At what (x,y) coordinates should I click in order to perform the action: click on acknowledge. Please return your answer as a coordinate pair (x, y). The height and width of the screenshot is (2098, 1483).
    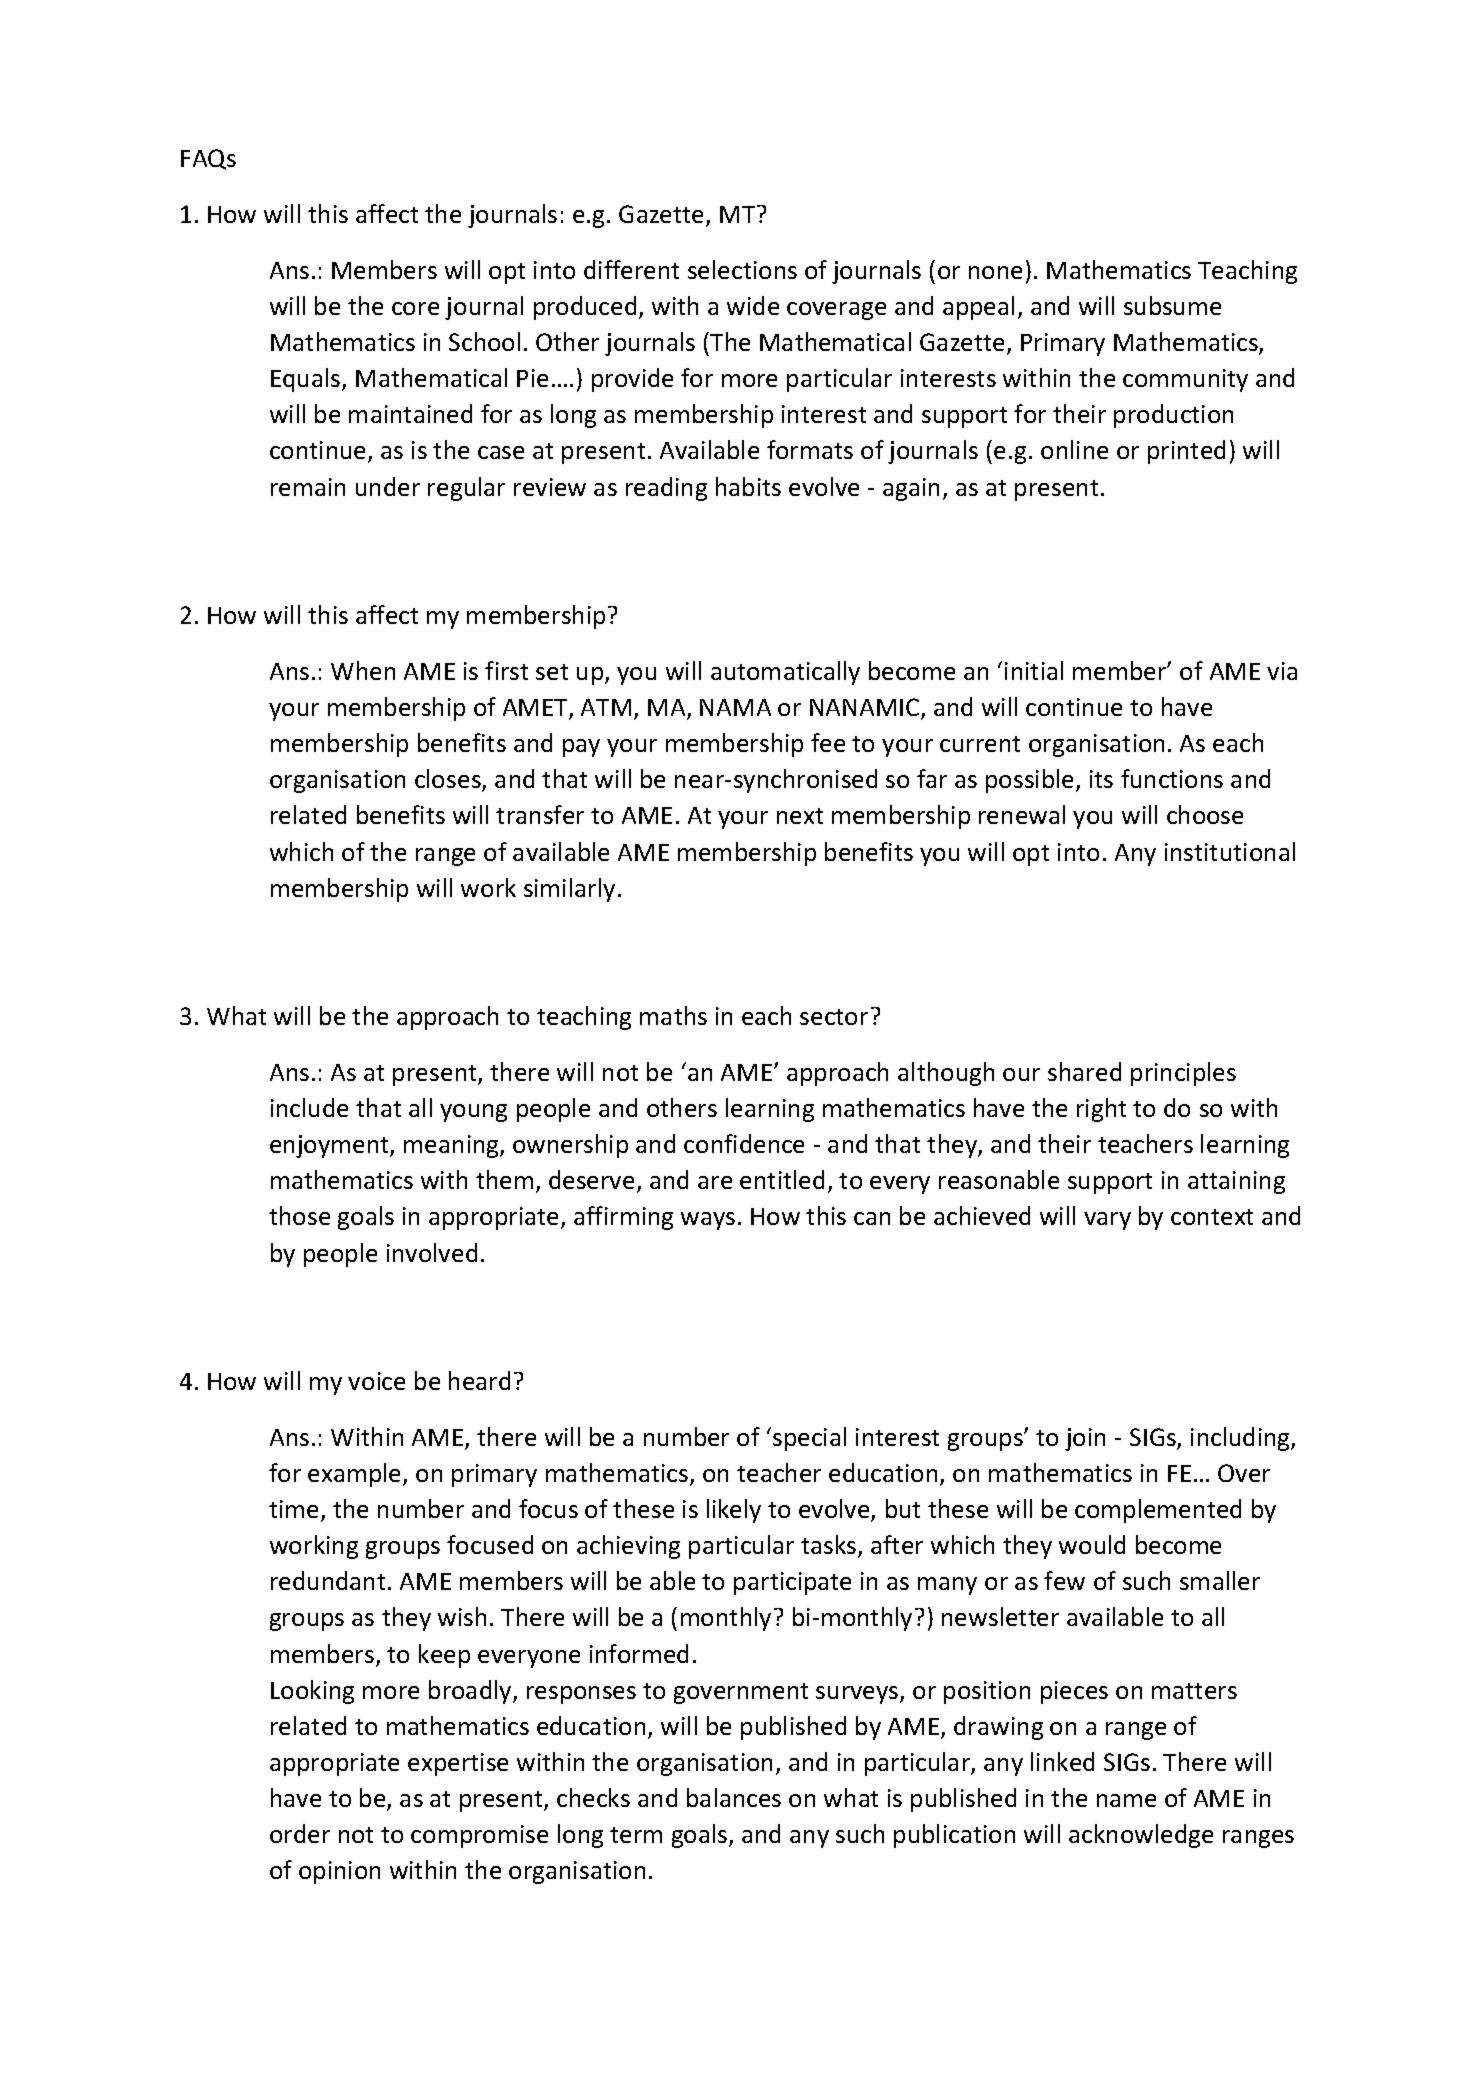
    Looking at the image, I should click on (1141, 1836).
